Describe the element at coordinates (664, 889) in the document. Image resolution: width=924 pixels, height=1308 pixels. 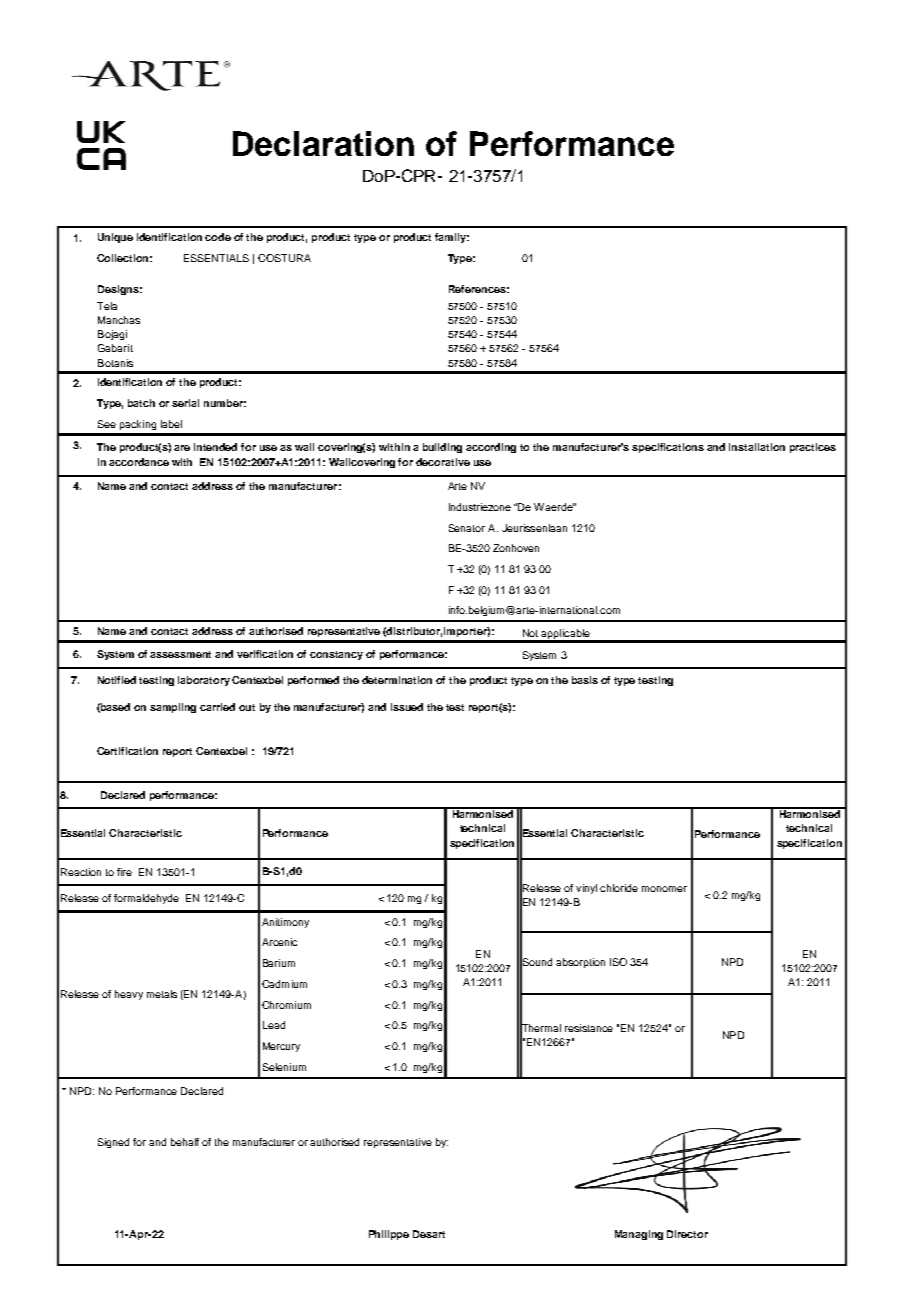
I see `monomer` at that location.
